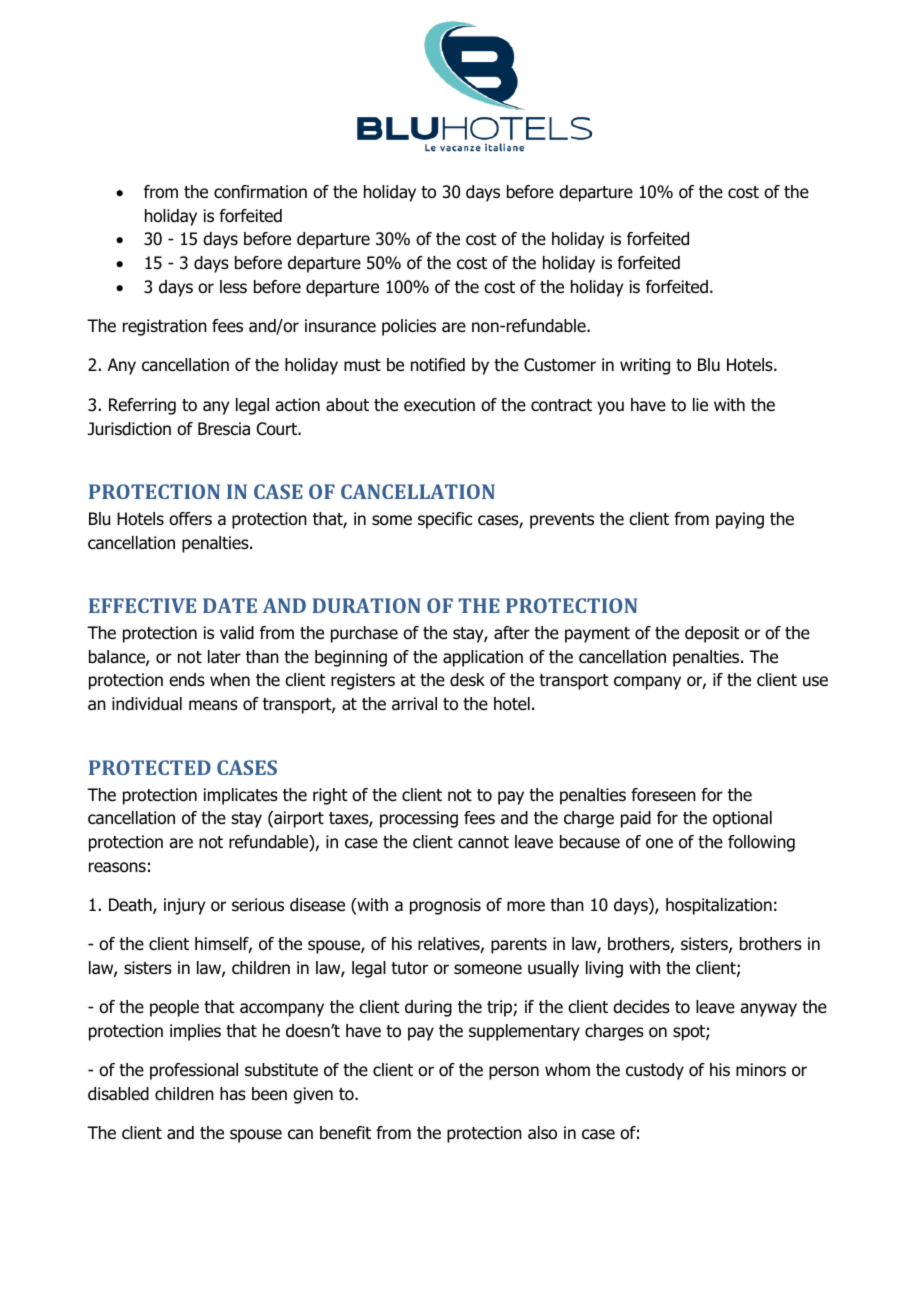 This screenshot has width=924, height=1308. Describe the element at coordinates (194, 1071) in the screenshot. I see `professional` at that location.
